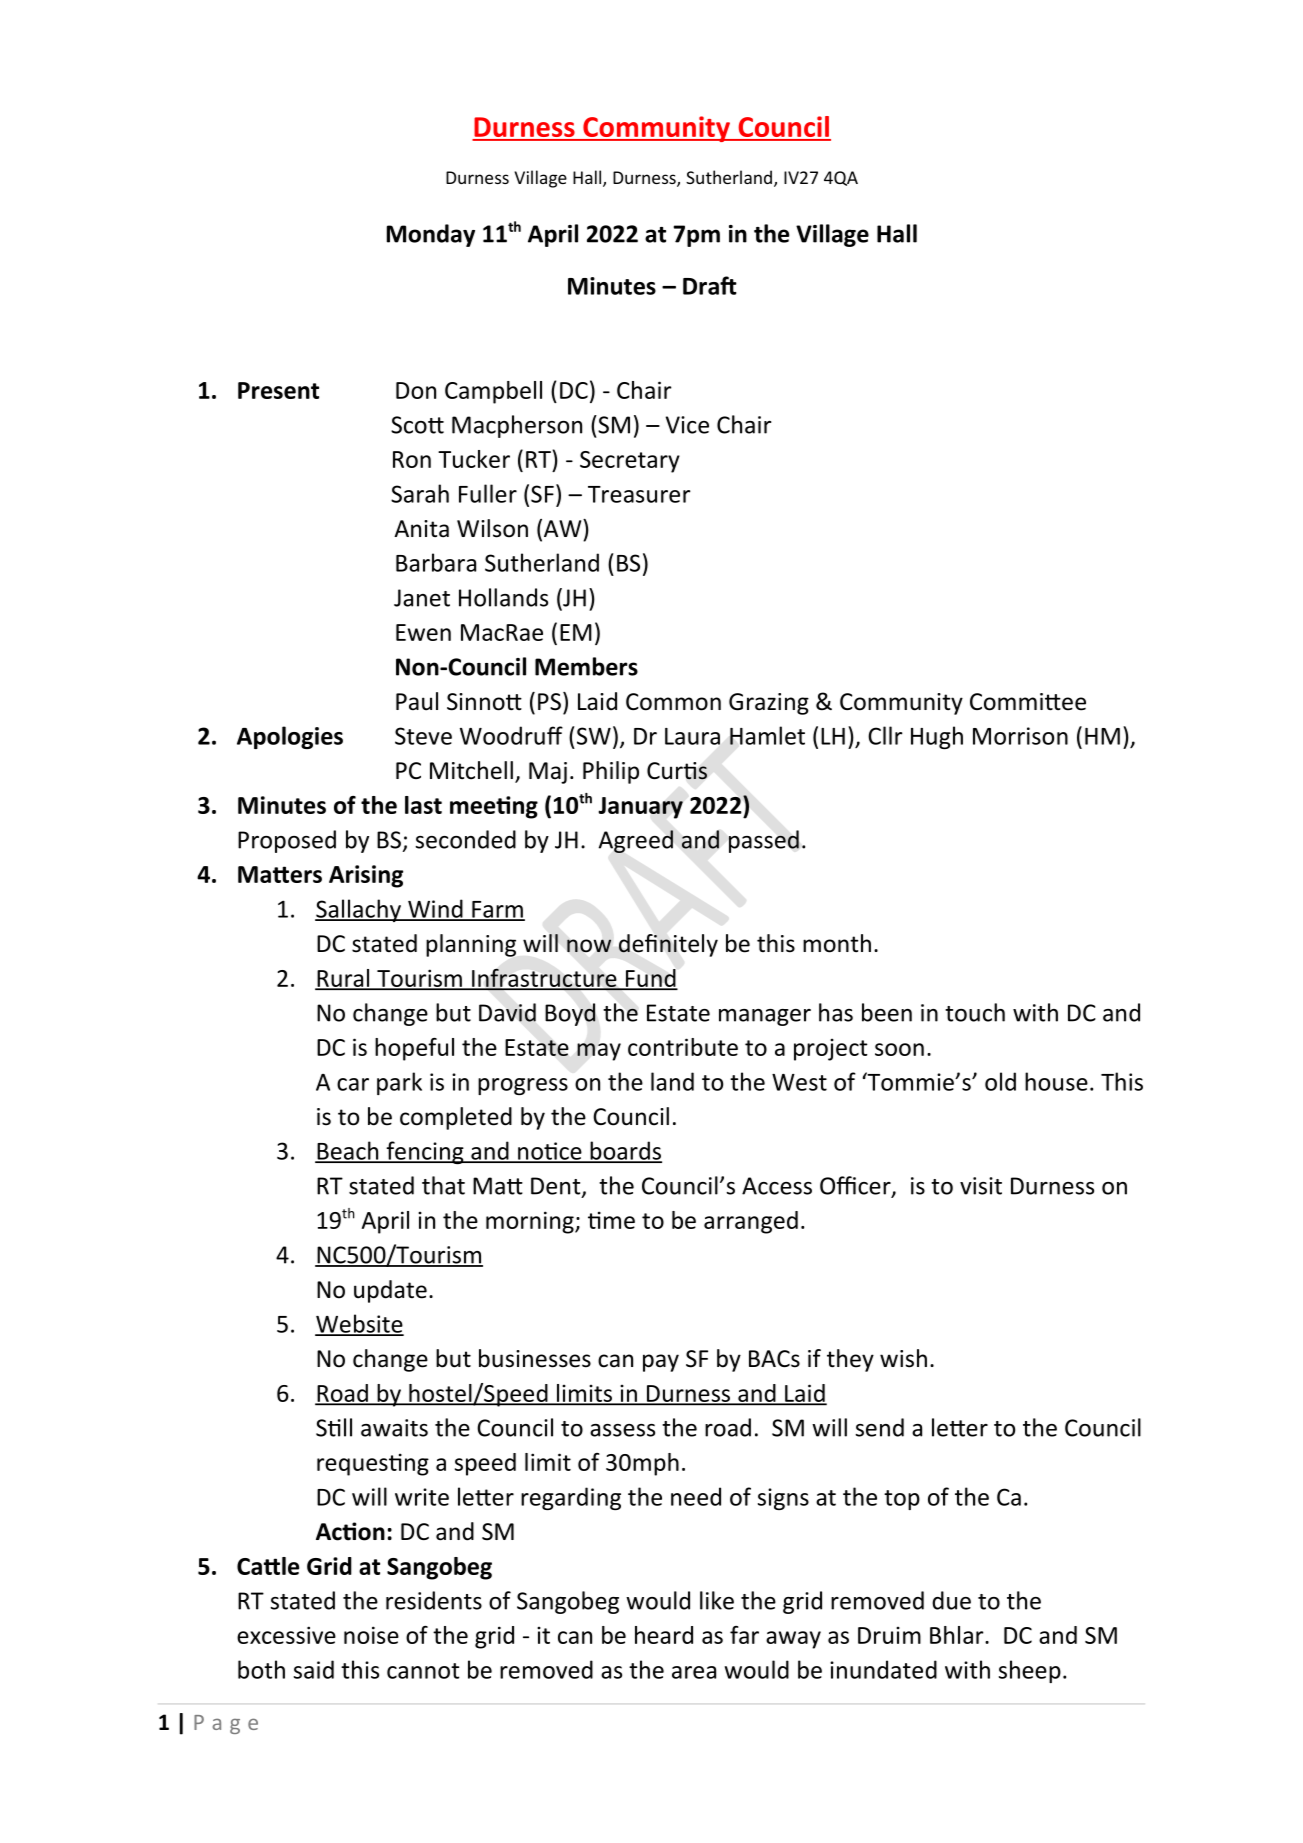 Image resolution: width=1303 pixels, height=1843 pixels. Describe the element at coordinates (371, 1635) in the screenshot. I see `noise` at that location.
